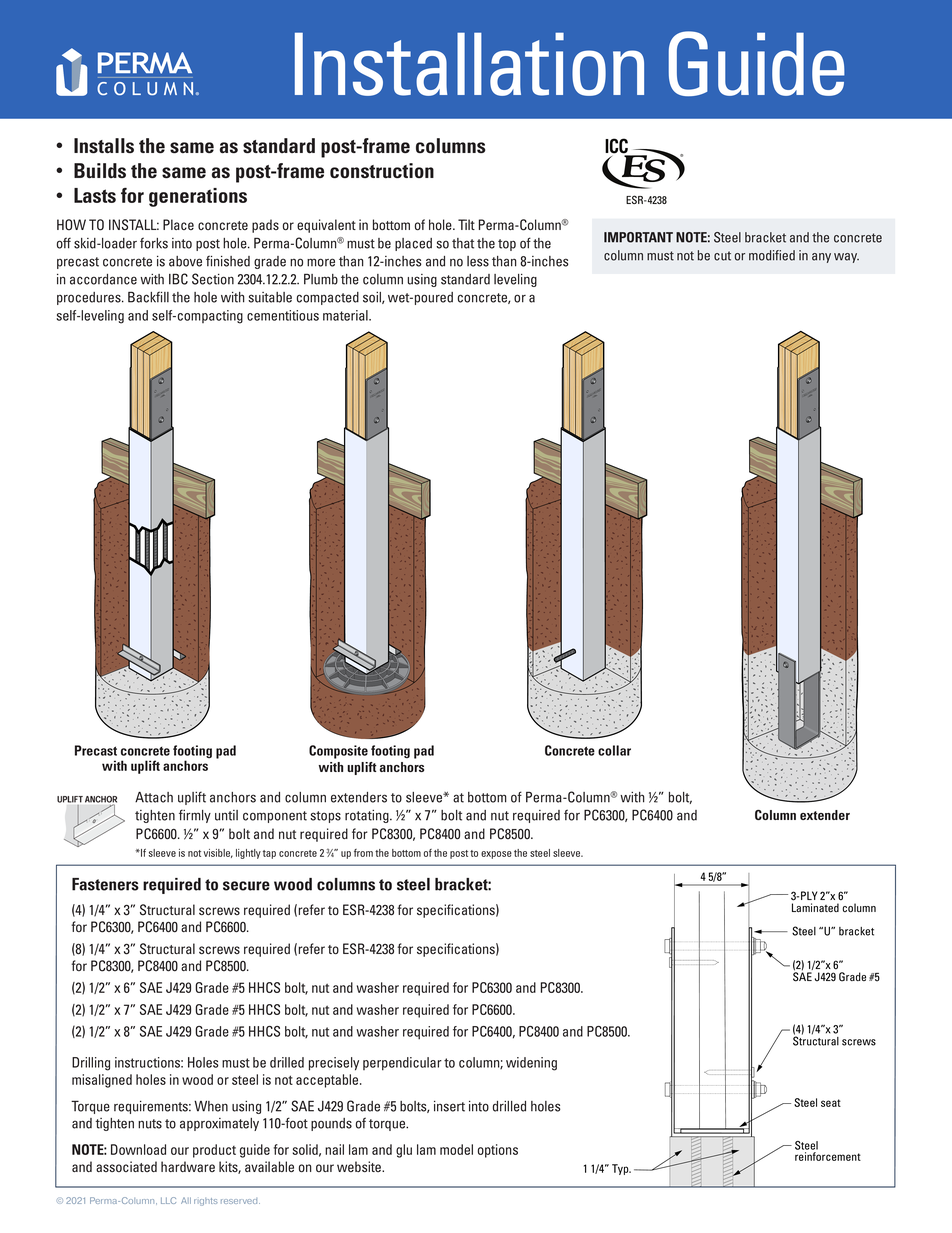  Describe the element at coordinates (614, 750) in the screenshot. I see `collar` at that location.
